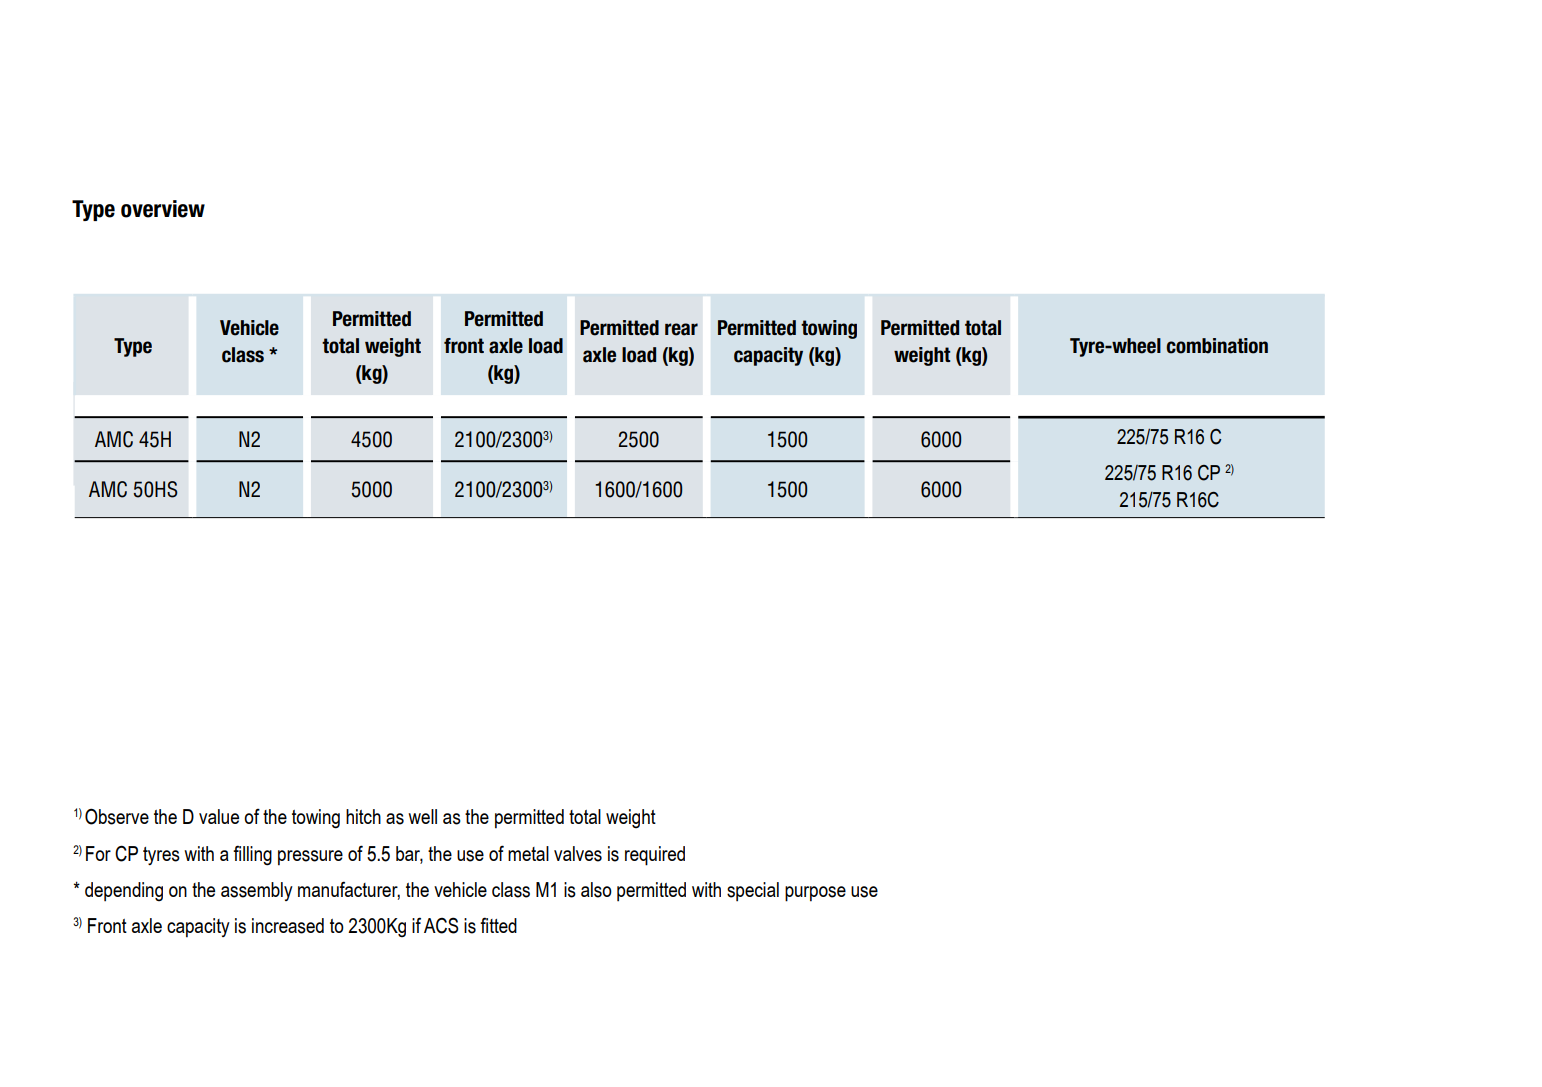 The height and width of the screenshot is (1087, 1542). I want to click on bar, so click(409, 854).
